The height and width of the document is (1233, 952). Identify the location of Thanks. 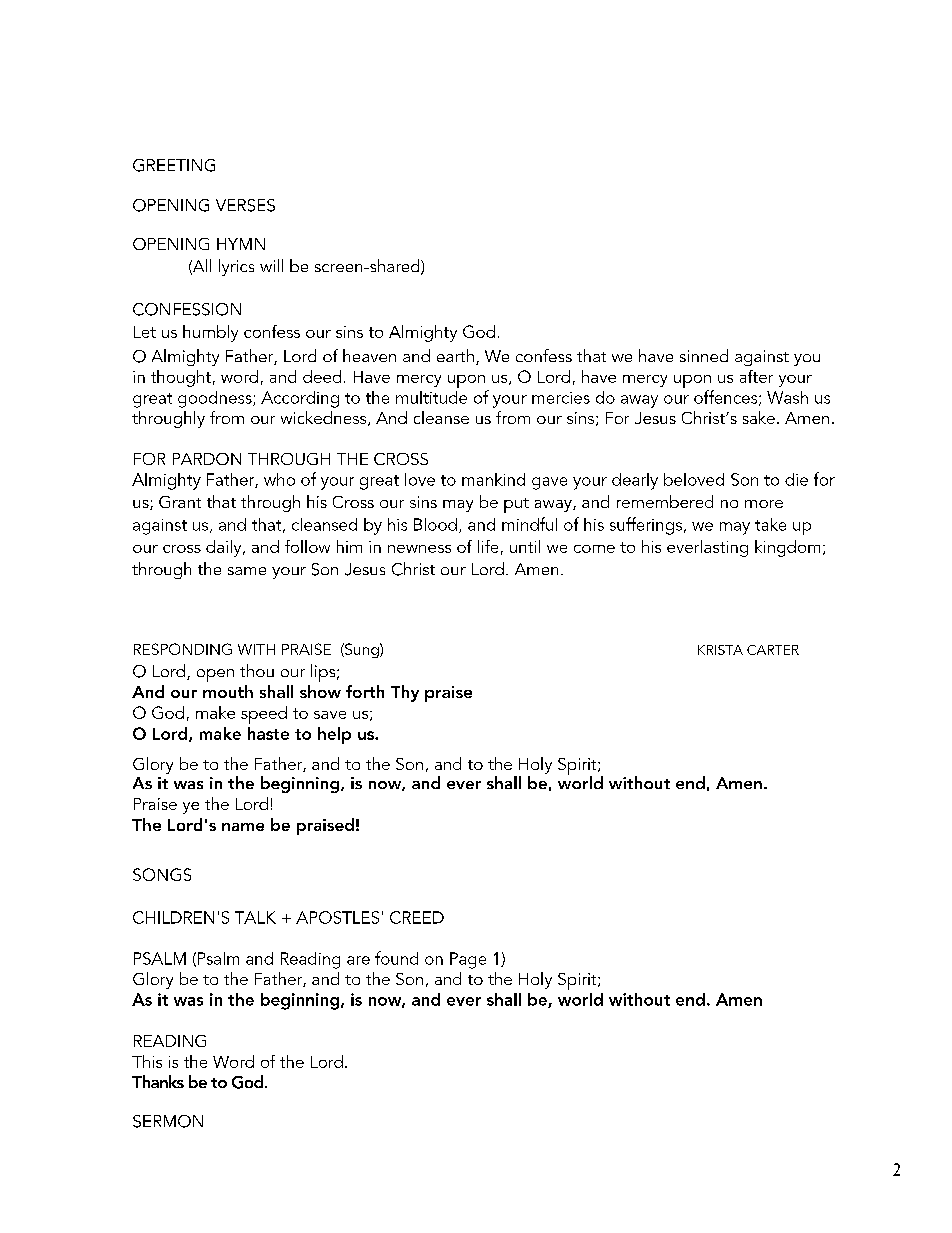
(158, 1081).
